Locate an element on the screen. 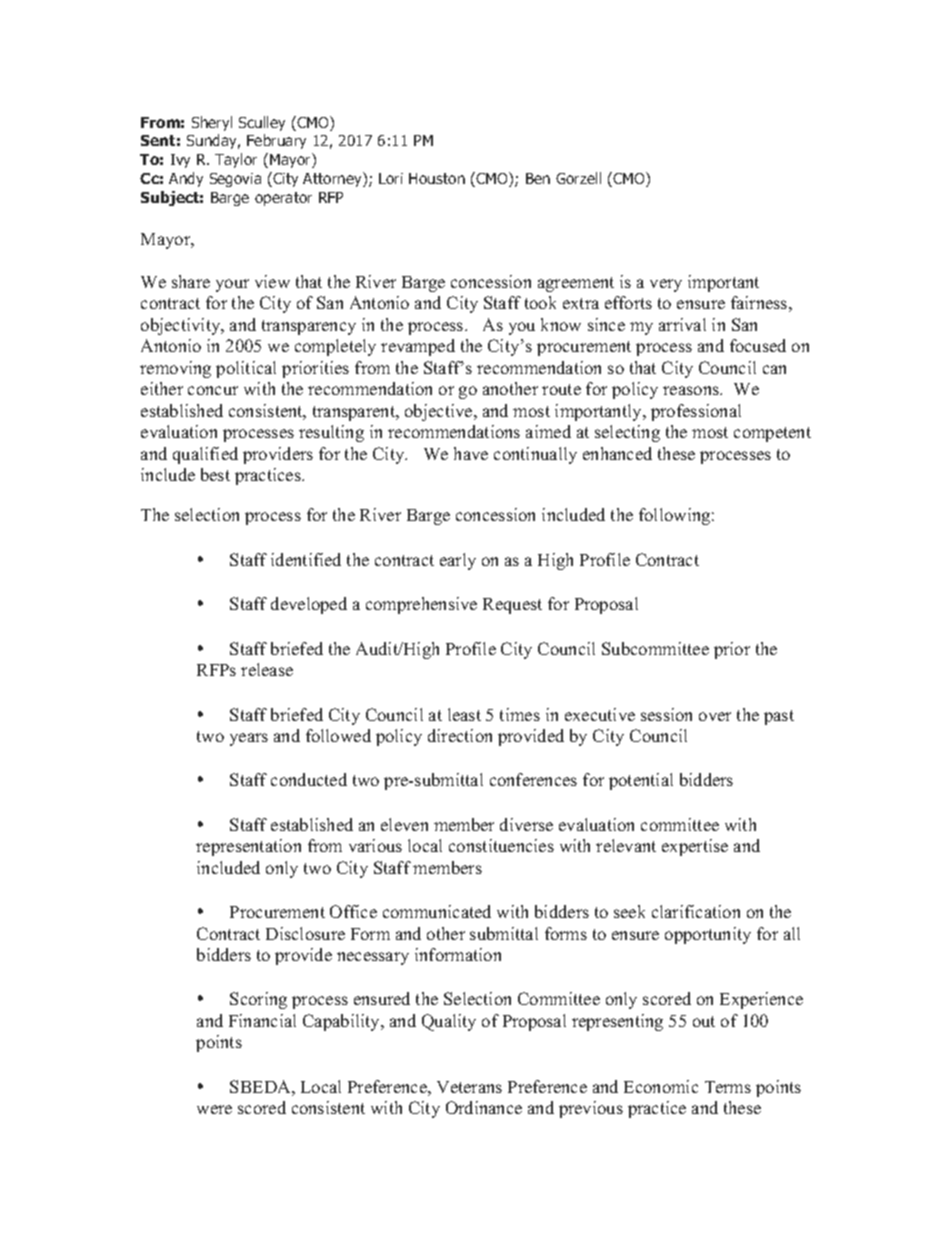  were is located at coordinates (214, 1109).
